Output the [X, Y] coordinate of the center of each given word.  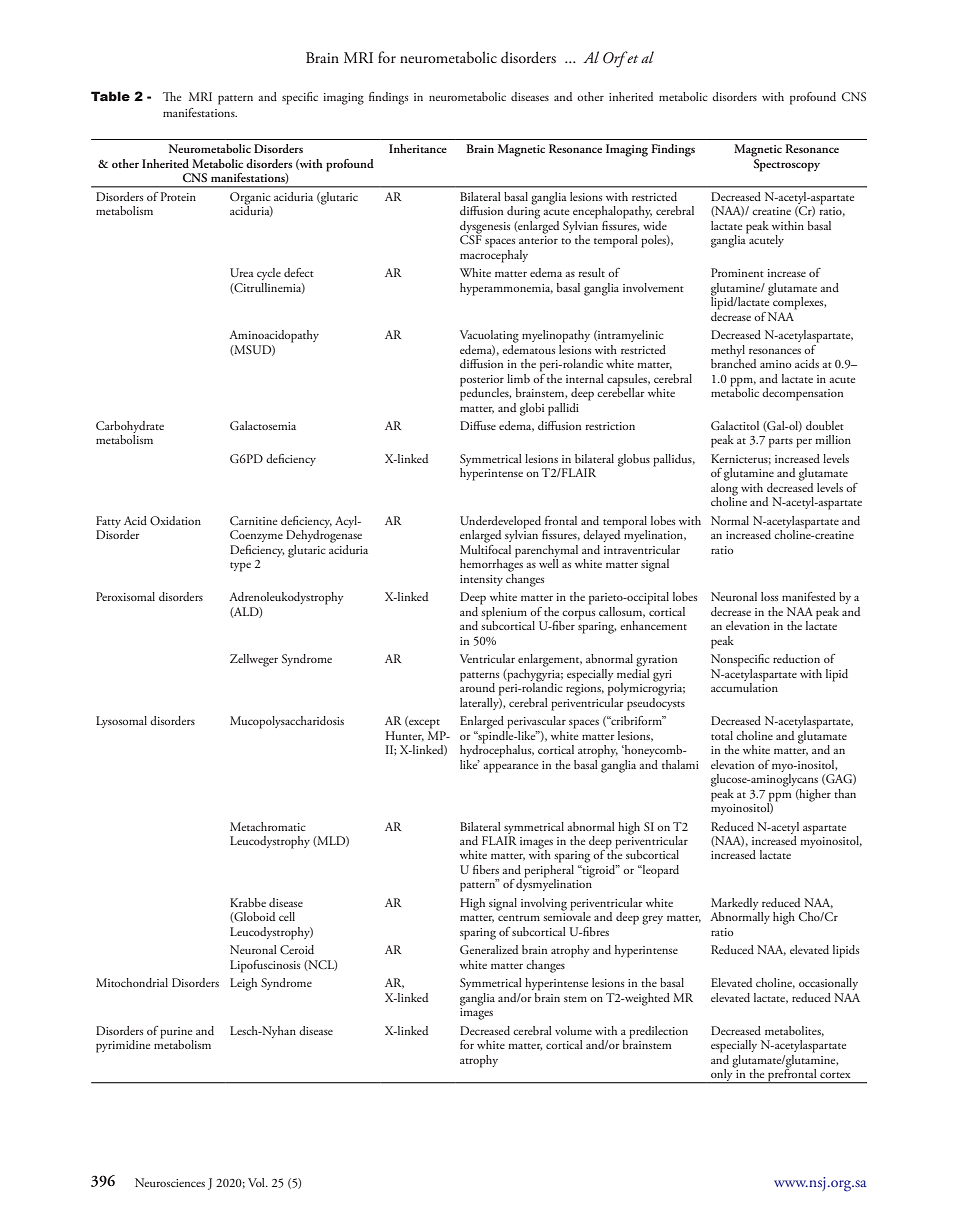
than [845, 793]
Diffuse [478, 425]
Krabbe [248, 902]
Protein [178, 196]
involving [544, 904]
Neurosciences [170, 1182]
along [724, 489]
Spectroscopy [786, 165]
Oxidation [175, 520]
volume [573, 1030]
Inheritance [418, 148]
